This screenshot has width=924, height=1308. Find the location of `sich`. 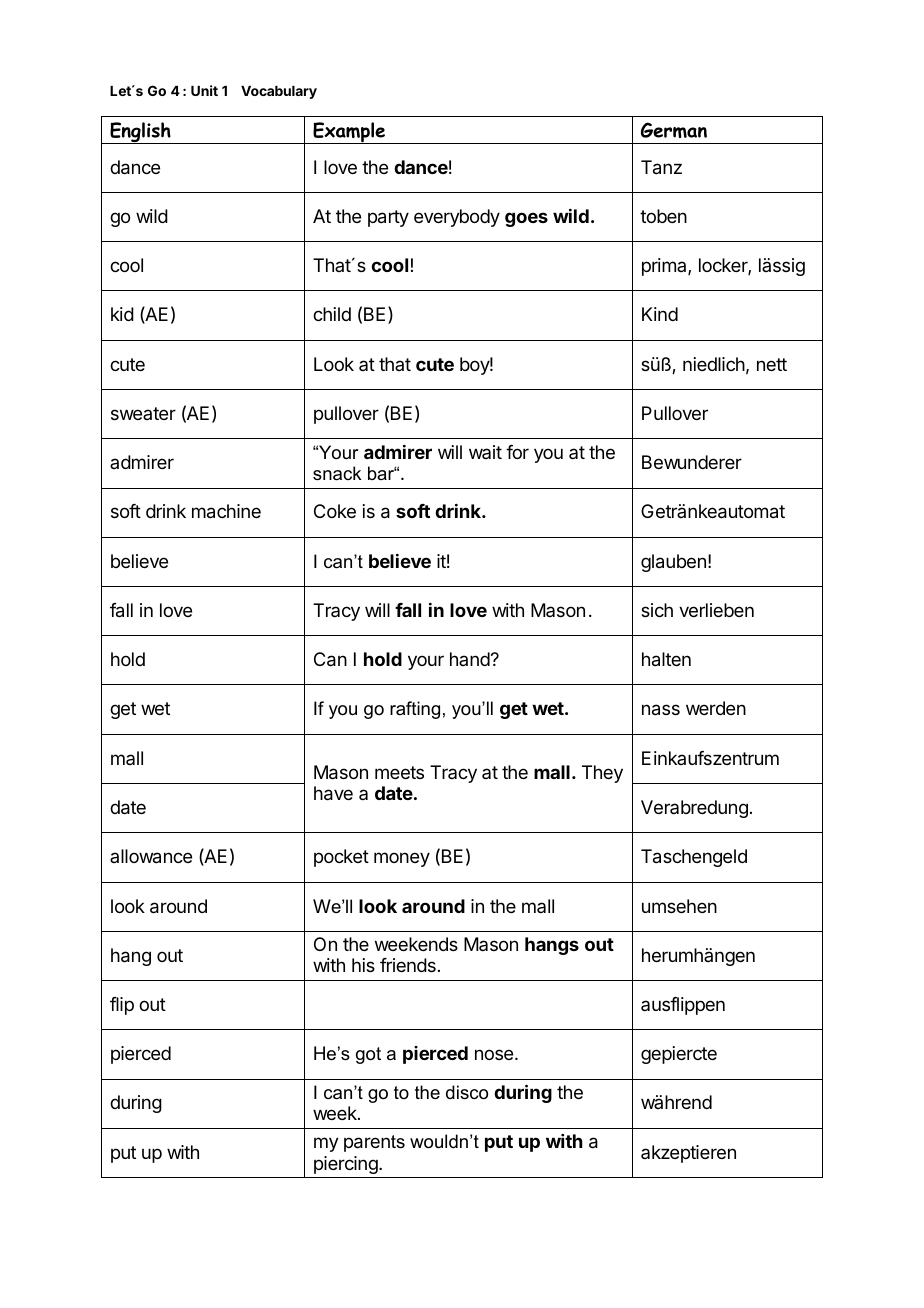

sich is located at coordinates (657, 610).
